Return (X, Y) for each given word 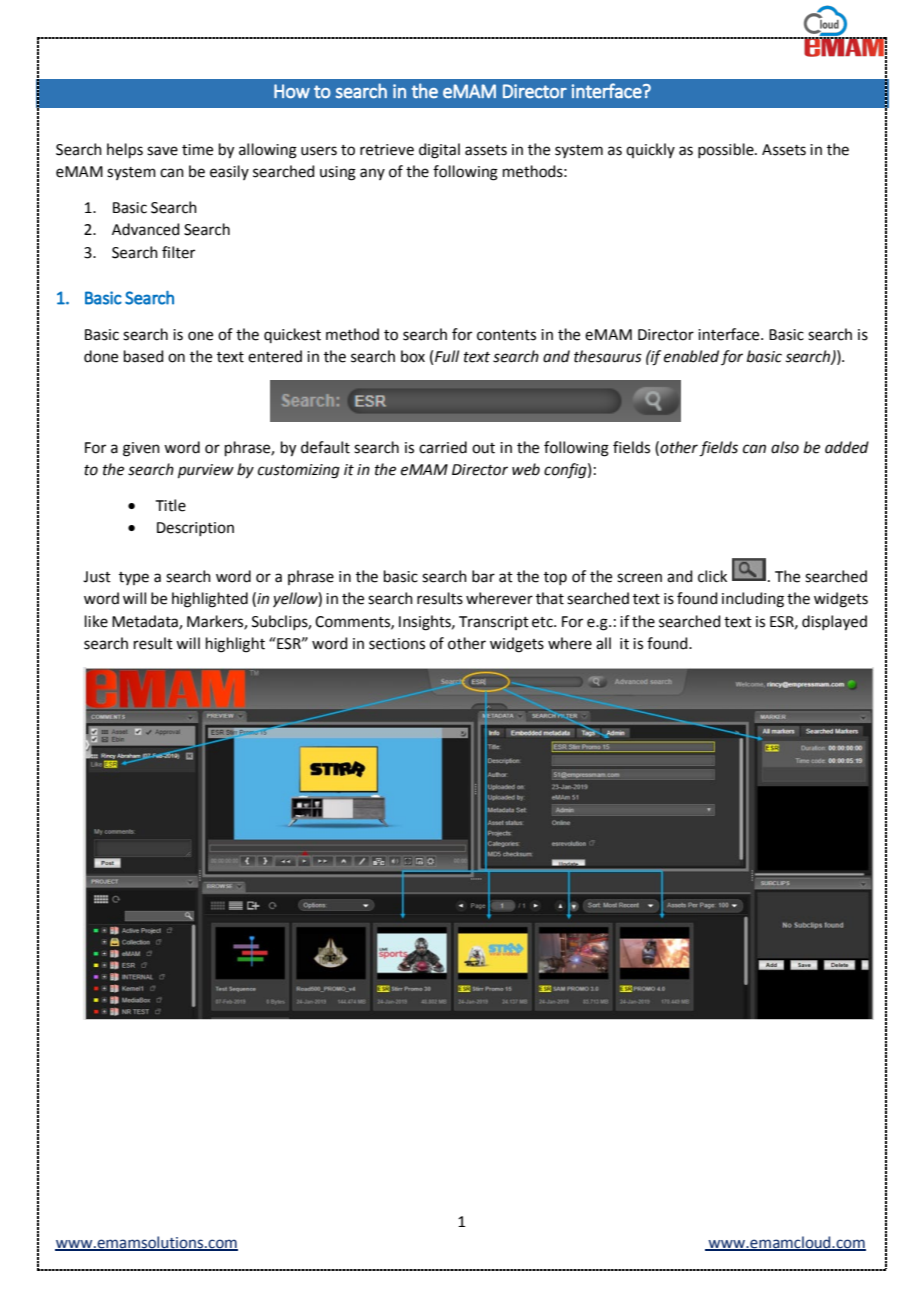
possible (727, 150)
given (141, 449)
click (712, 576)
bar (483, 576)
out (483, 448)
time (197, 150)
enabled (691, 356)
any (372, 174)
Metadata (146, 622)
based (144, 356)
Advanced (146, 229)
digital (439, 151)
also (785, 447)
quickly (650, 150)
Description (195, 529)
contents (506, 335)
